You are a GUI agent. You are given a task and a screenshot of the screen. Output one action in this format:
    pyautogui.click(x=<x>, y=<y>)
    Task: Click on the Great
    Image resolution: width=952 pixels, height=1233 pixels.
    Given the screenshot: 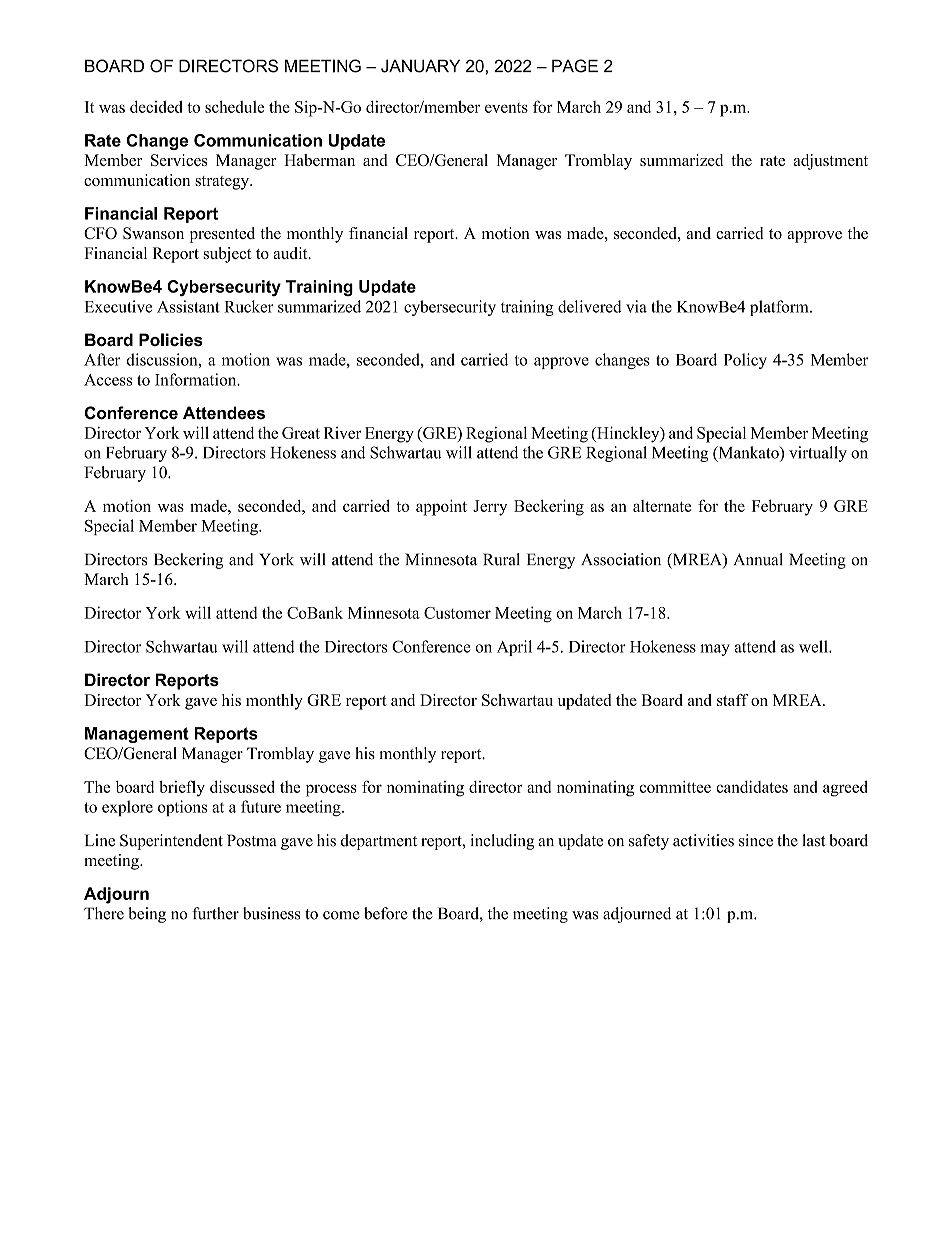 What is the action you would take?
    pyautogui.click(x=301, y=433)
